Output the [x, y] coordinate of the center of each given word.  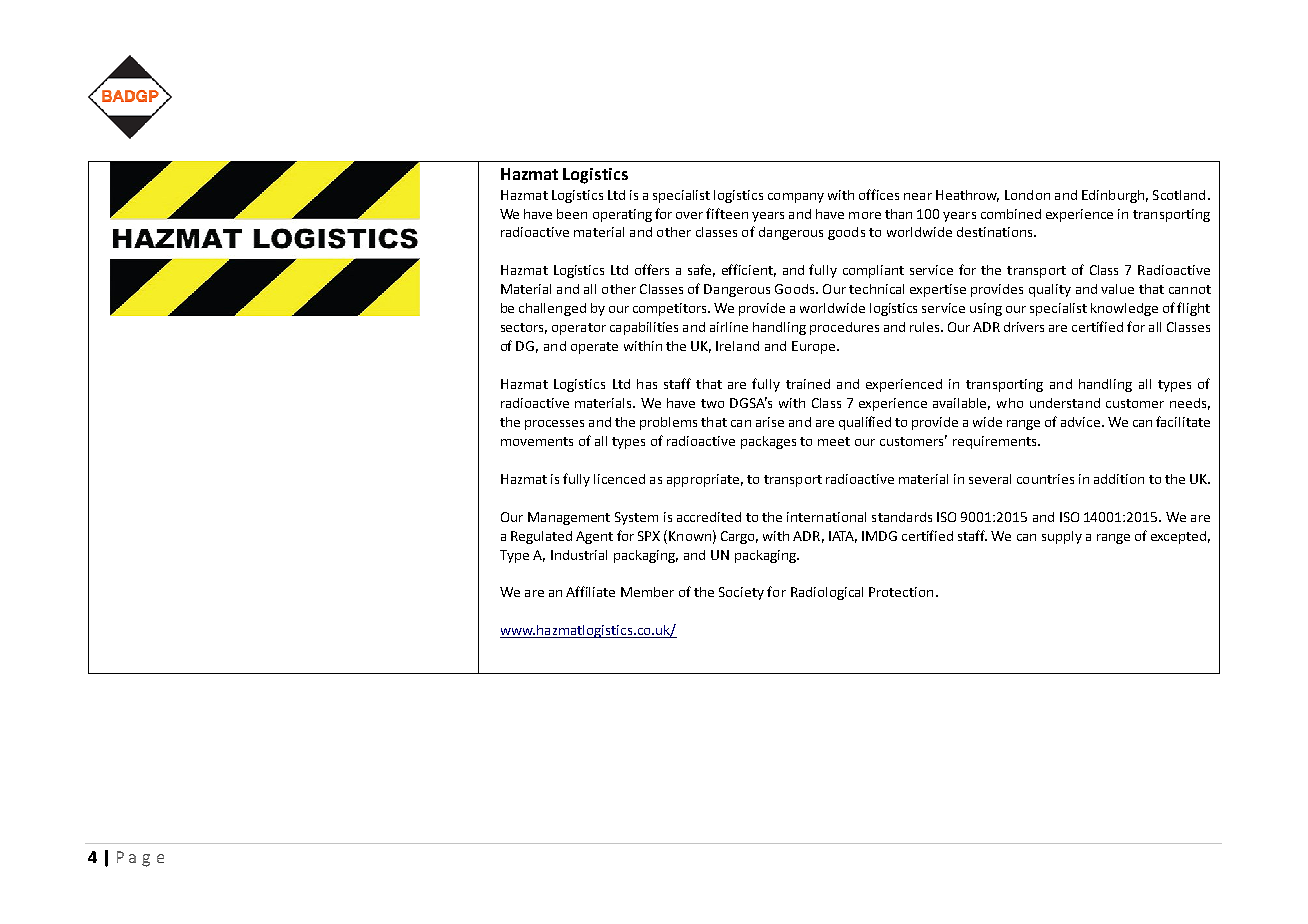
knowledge [1124, 309]
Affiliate [590, 591]
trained [808, 384]
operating [622, 215]
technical [876, 289]
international [826, 517]
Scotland [1179, 195]
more [865, 215]
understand [1065, 403]
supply [1062, 537]
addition [1119, 479]
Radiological [827, 593]
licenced [619, 479]
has [647, 384]
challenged [552, 309]
